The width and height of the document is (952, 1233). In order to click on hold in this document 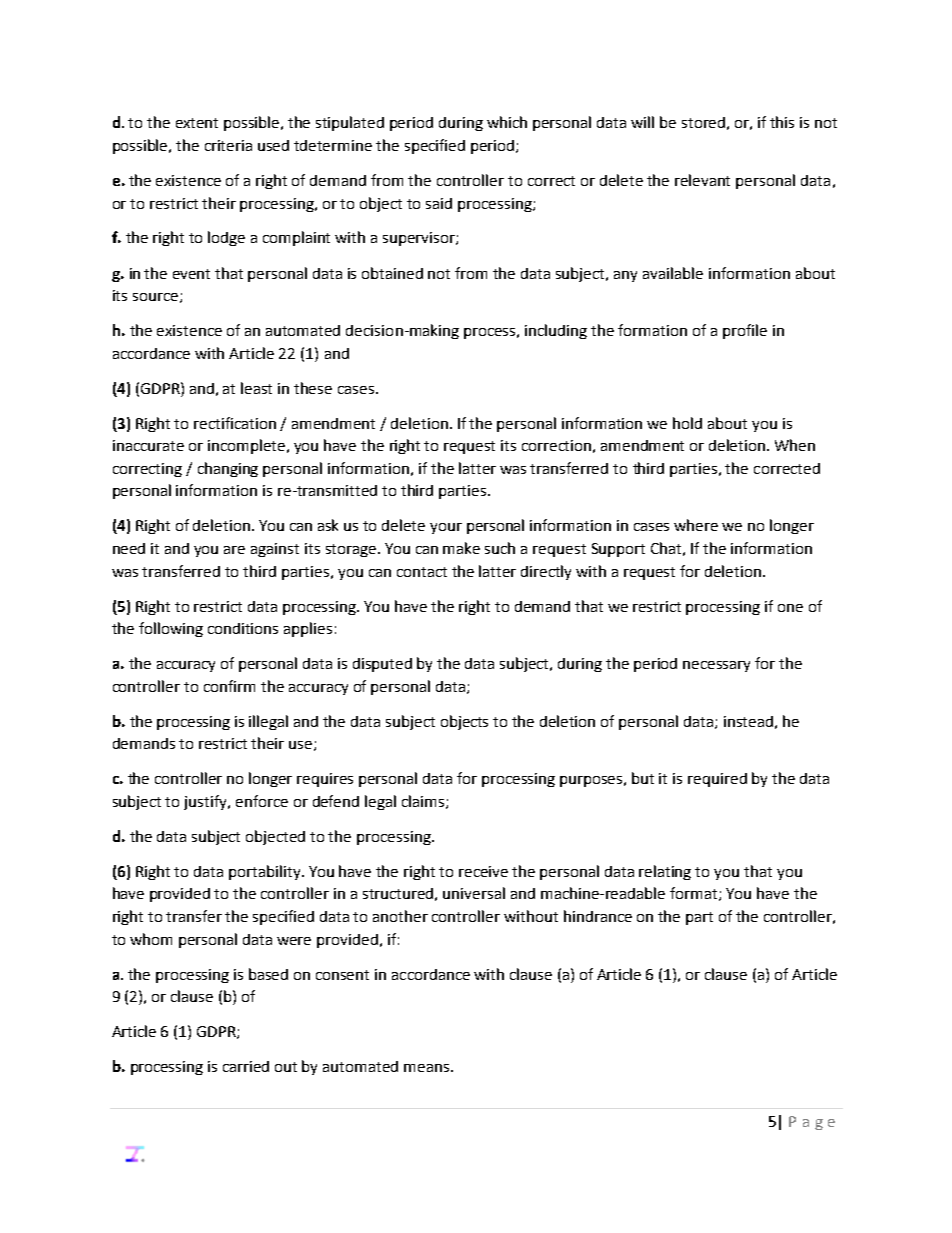, I will do `click(687, 423)`.
